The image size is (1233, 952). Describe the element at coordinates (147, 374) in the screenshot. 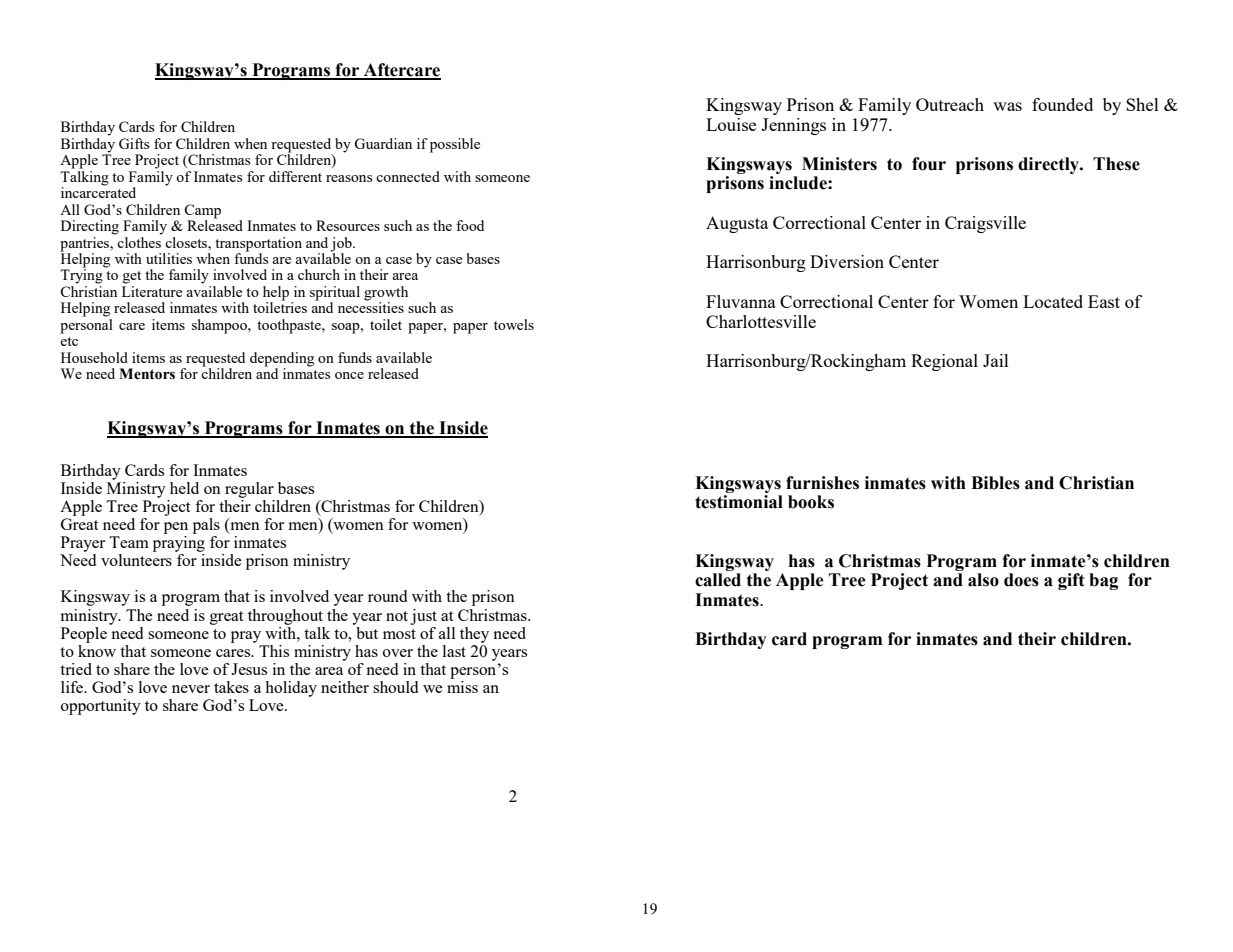

I see `Mentors` at that location.
